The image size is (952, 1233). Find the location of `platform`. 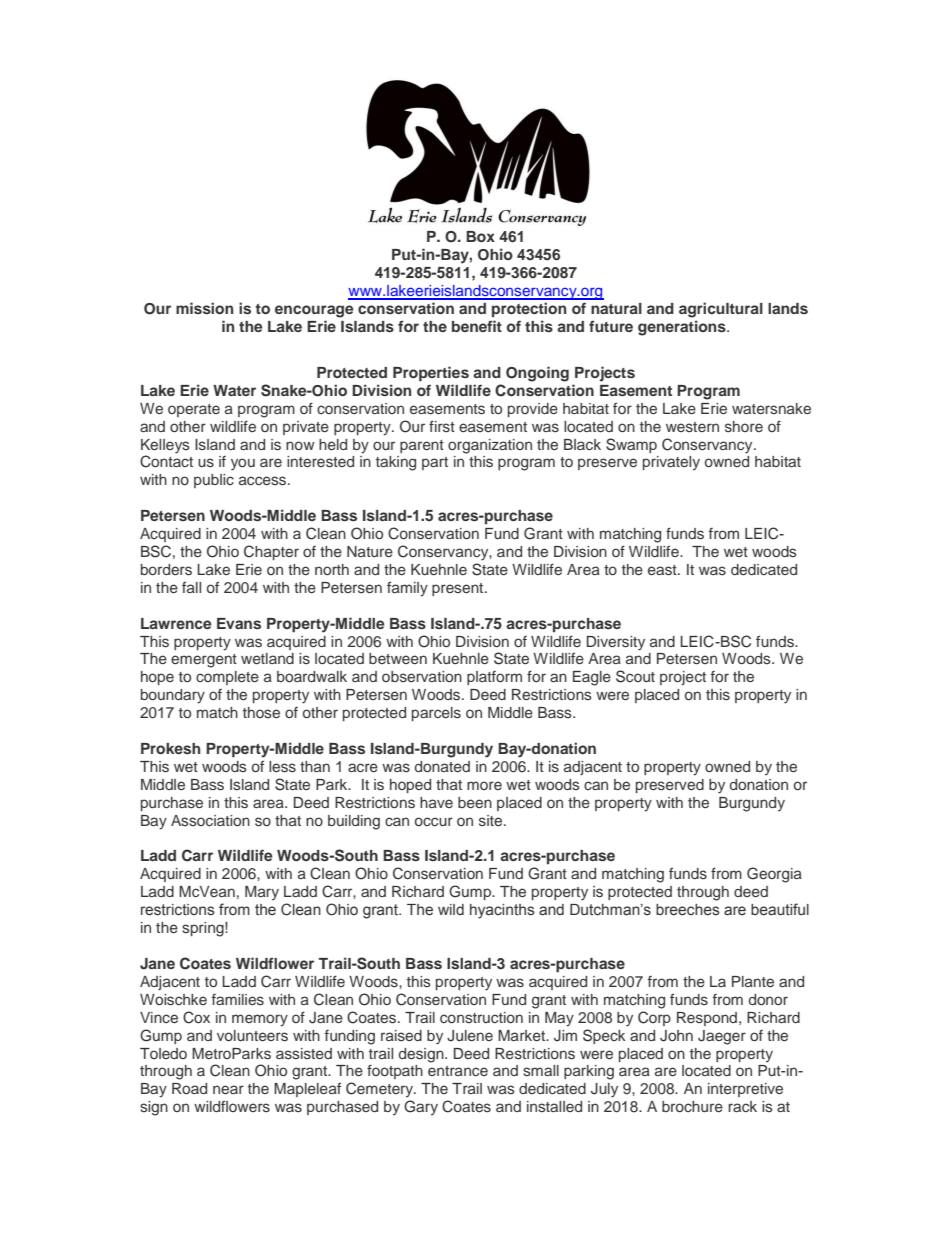

platform is located at coordinates (494, 678).
